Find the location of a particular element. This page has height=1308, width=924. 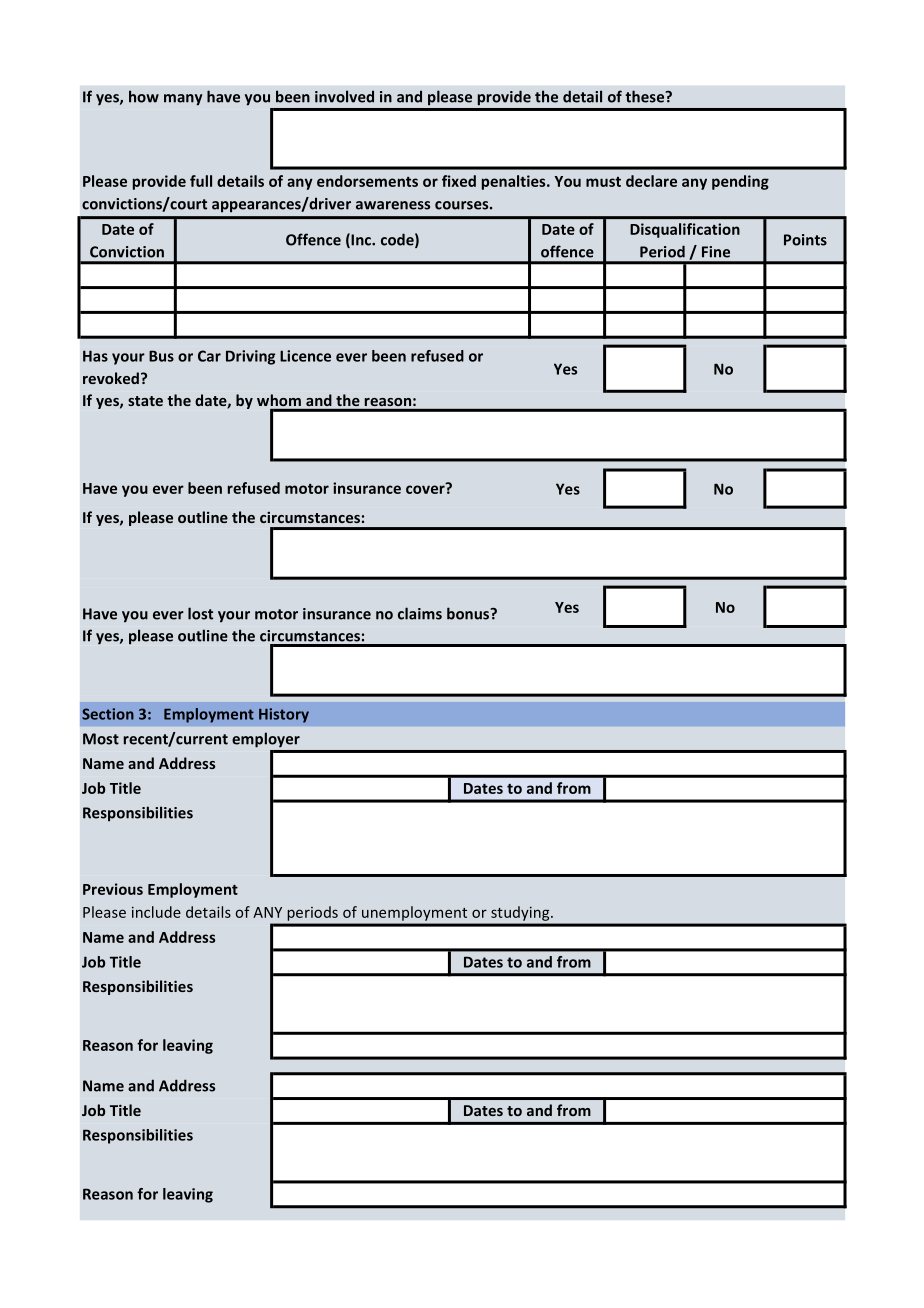

employer is located at coordinates (266, 740).
